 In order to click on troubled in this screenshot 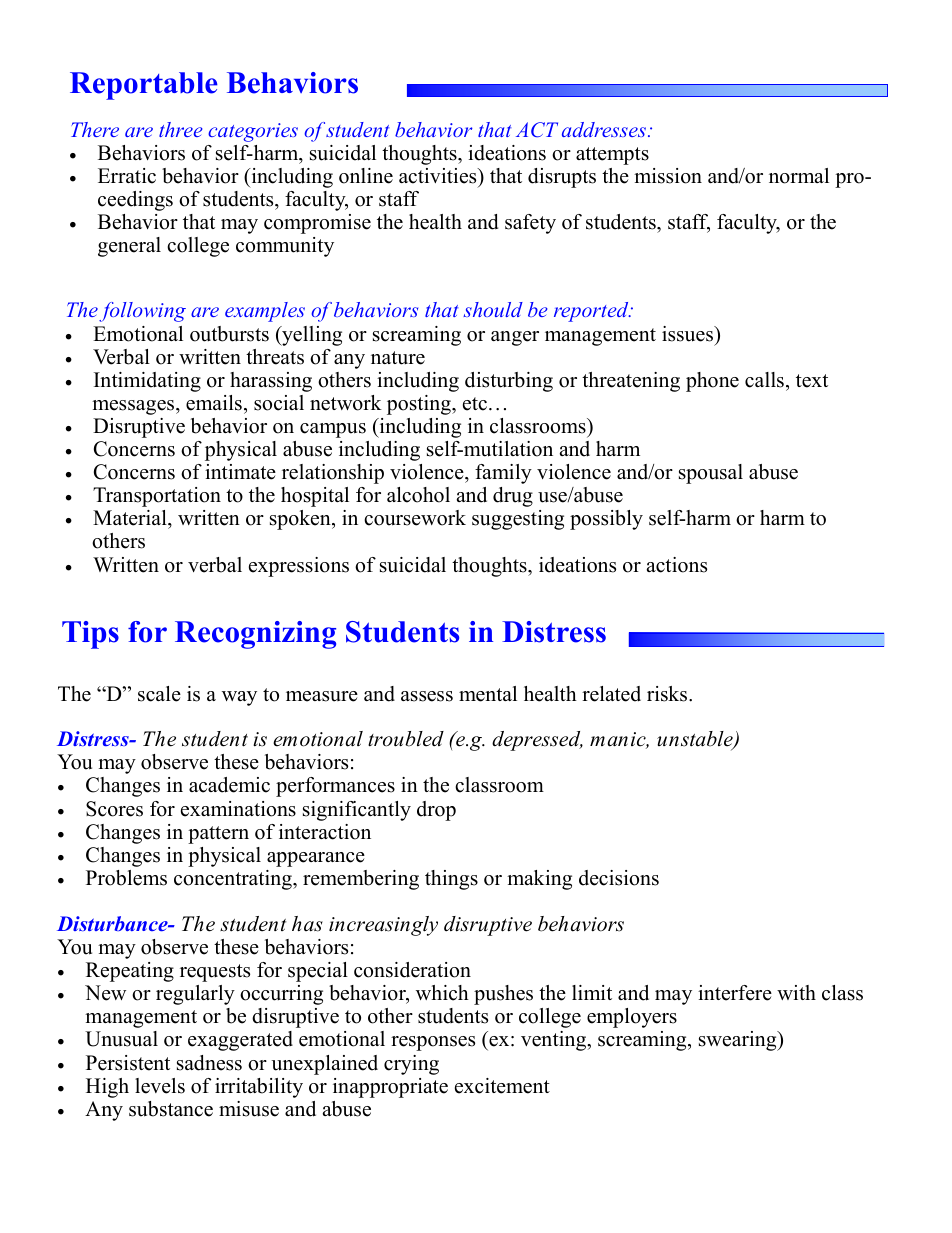, I will do `click(406, 739)`.
